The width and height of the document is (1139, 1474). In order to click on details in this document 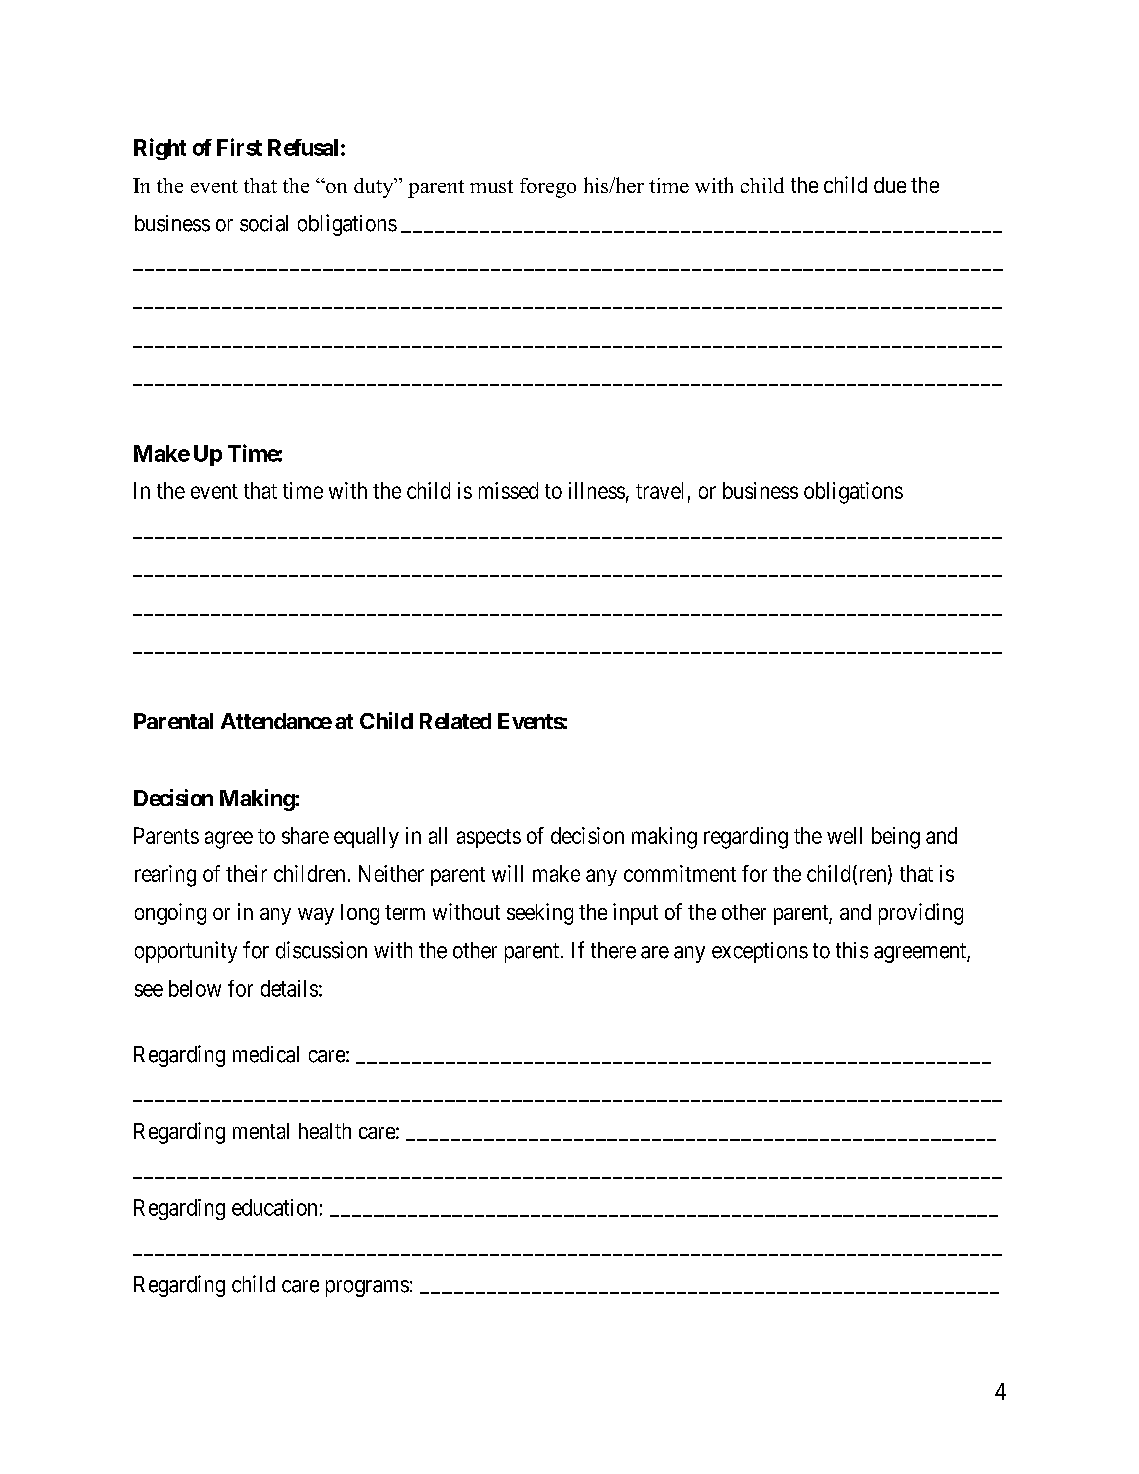, I will do `click(289, 988)`.
